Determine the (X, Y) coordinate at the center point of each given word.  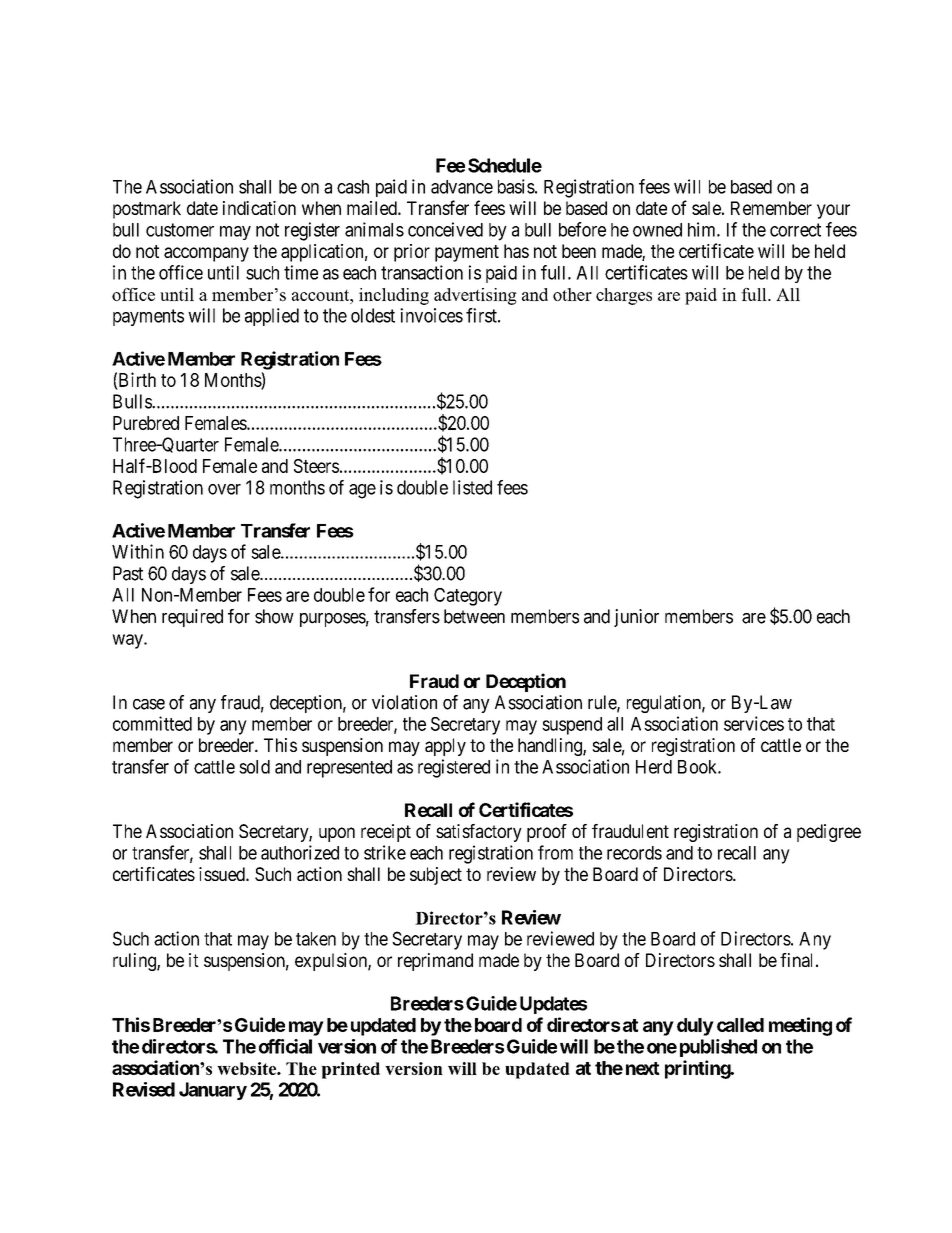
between (474, 616)
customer (180, 230)
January (213, 1091)
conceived (445, 229)
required (192, 618)
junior (636, 618)
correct (795, 230)
